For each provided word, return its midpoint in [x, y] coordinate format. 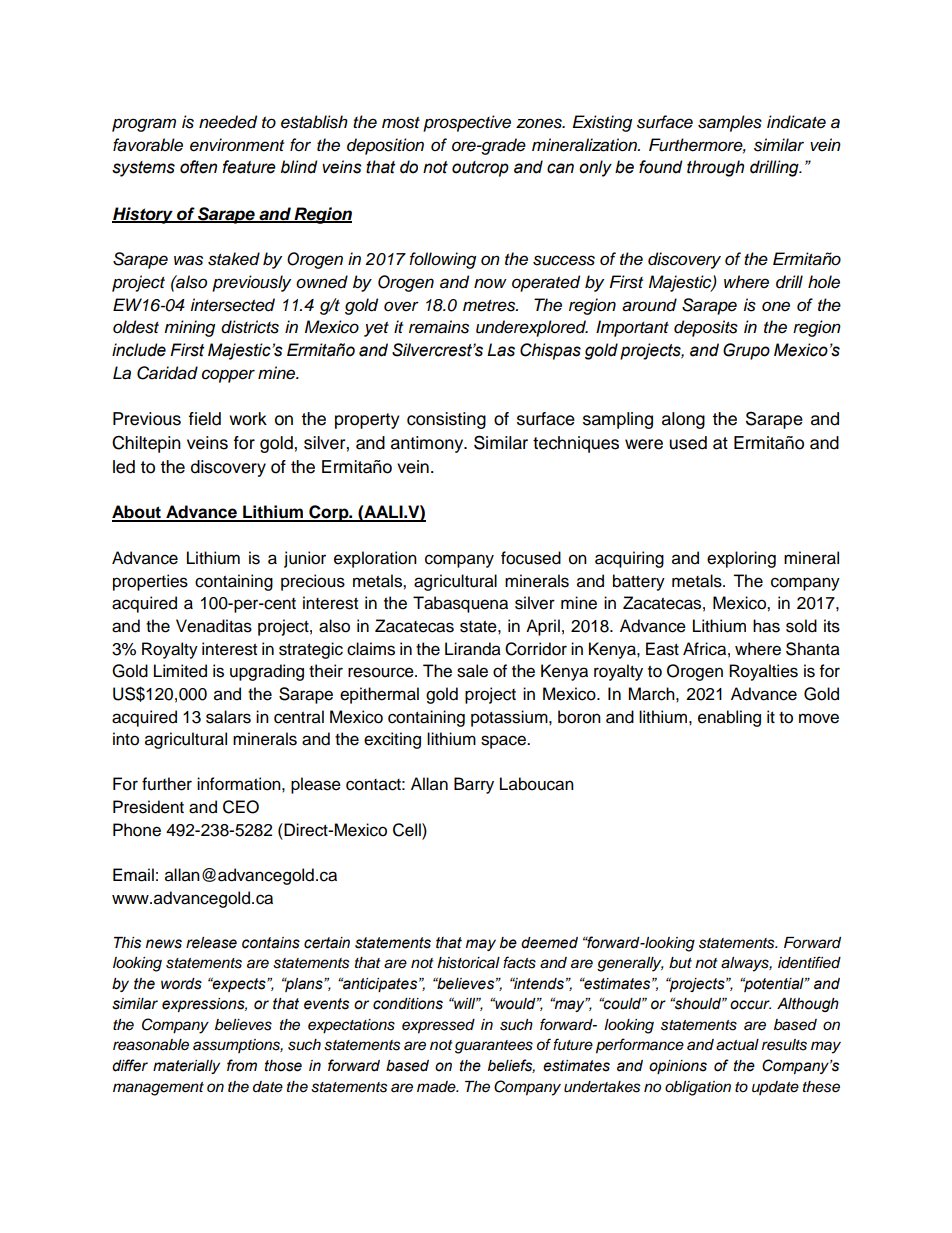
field [205, 419]
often [198, 167]
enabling [729, 718]
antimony [428, 444]
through [715, 168]
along [683, 420]
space [504, 742]
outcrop [480, 169]
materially [186, 1067]
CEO [241, 807]
